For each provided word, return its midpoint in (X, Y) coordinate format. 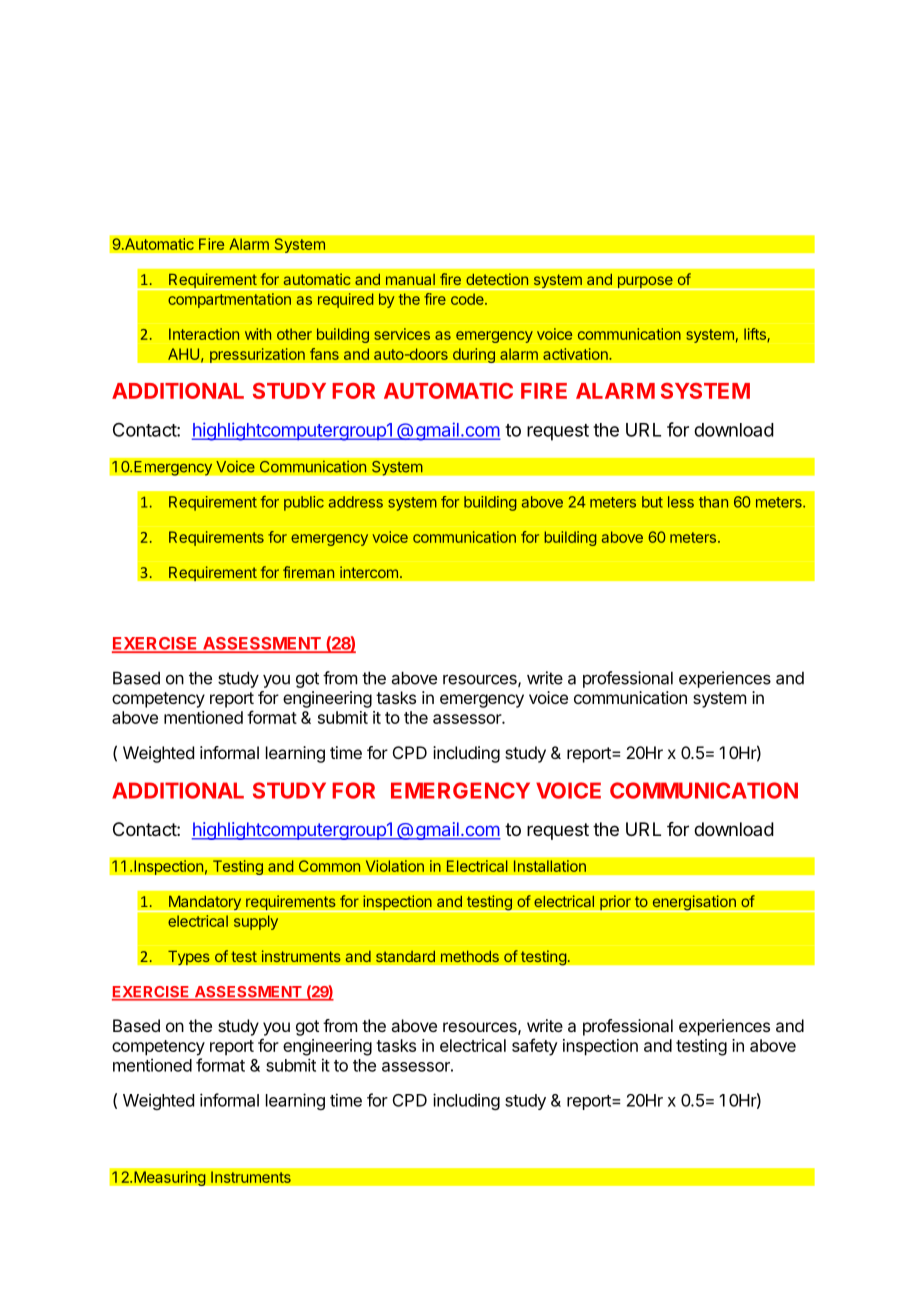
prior (615, 903)
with (258, 334)
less (681, 502)
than (713, 502)
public (304, 503)
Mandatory (204, 904)
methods (470, 956)
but (652, 502)
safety (535, 1047)
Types (189, 957)
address (356, 502)
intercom (369, 572)
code (468, 299)
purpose (645, 283)
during (474, 355)
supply (256, 922)
